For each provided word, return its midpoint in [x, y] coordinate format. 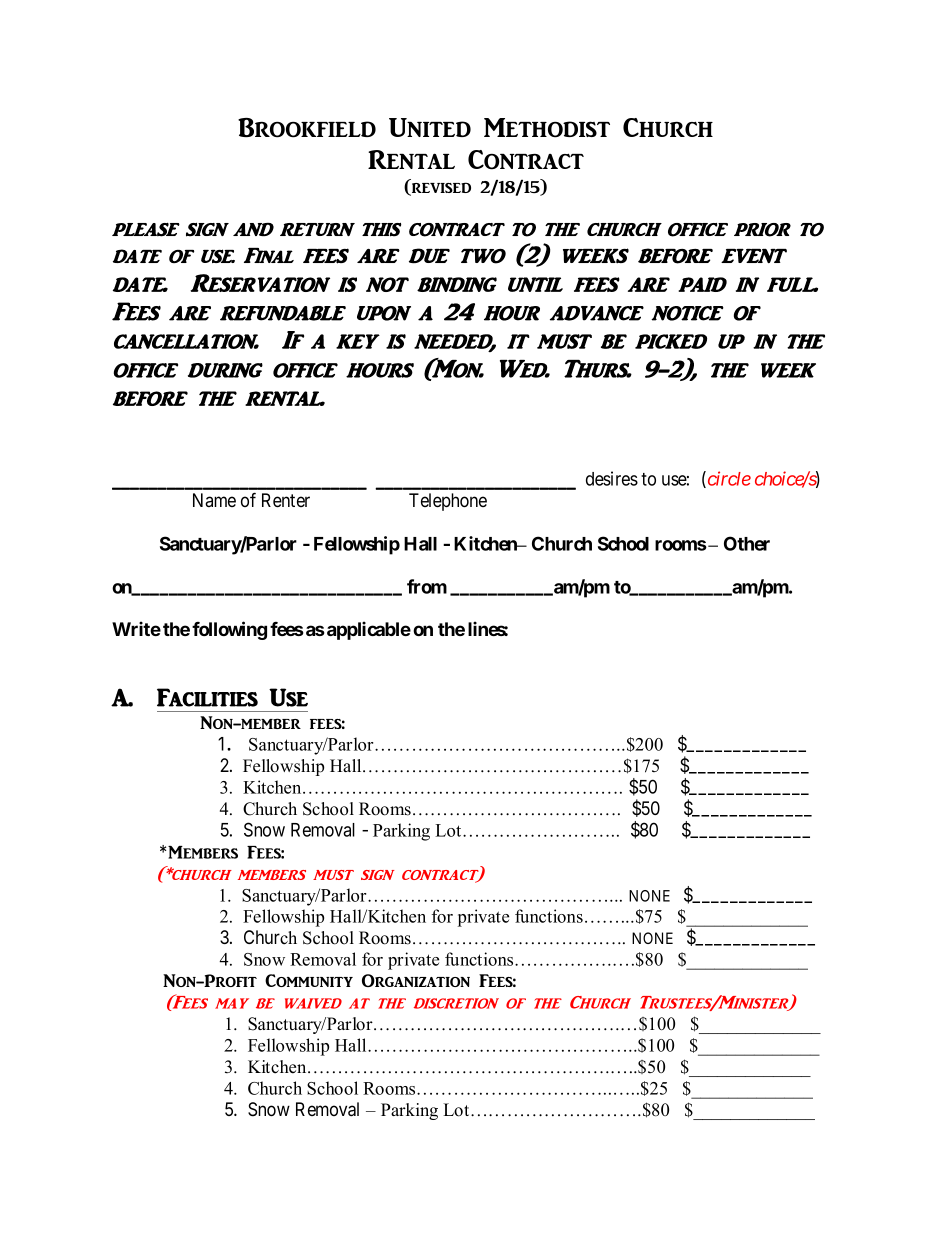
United [430, 127]
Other [747, 543]
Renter [286, 500]
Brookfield [307, 128]
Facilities [207, 697]
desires [612, 478]
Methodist [547, 128]
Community [309, 980]
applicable [369, 630]
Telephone [448, 502]
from [427, 586]
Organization [416, 980]
